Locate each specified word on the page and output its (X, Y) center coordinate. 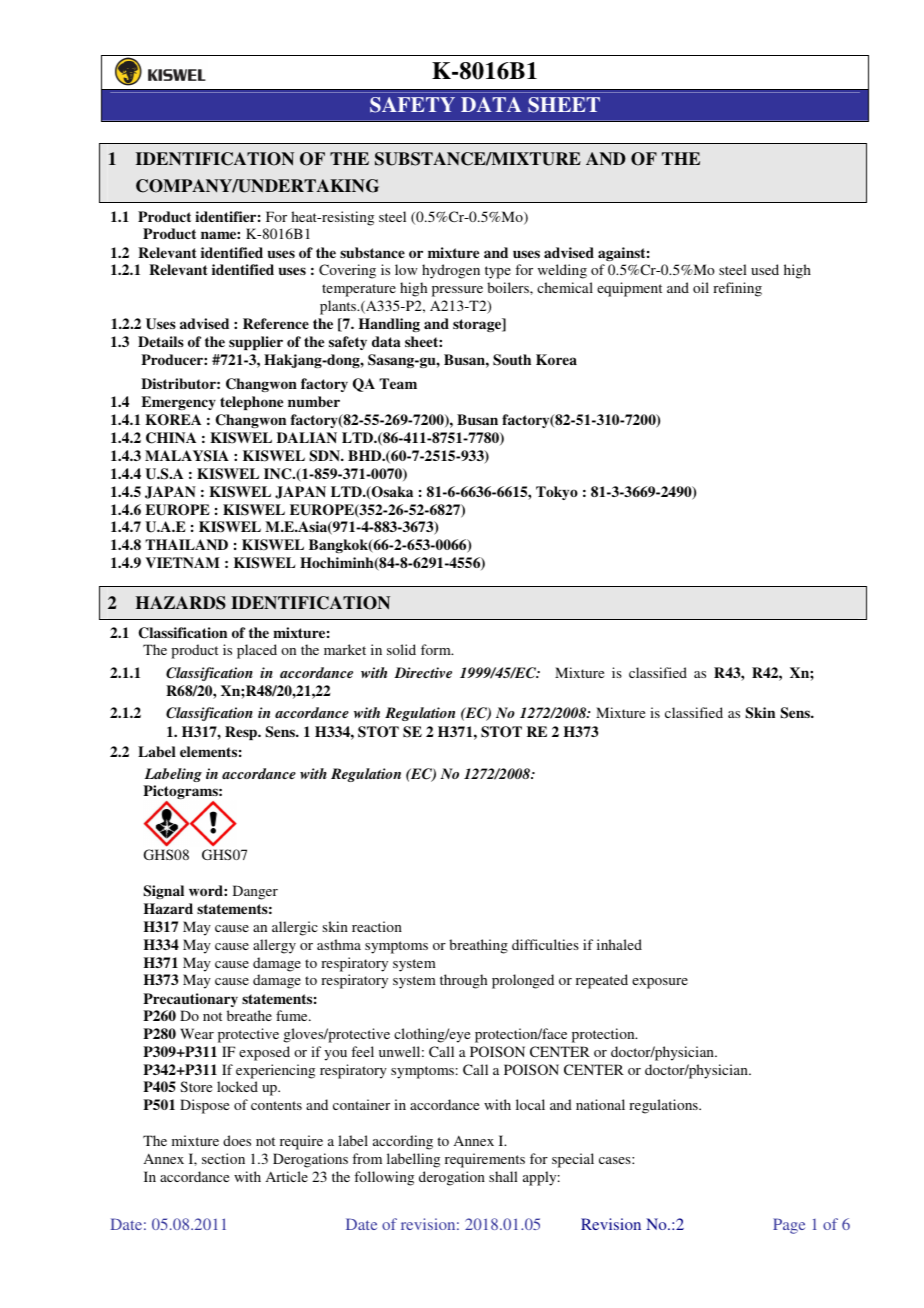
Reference (276, 323)
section (223, 1158)
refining (737, 289)
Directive (423, 672)
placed (257, 651)
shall (503, 1176)
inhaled (619, 944)
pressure (457, 291)
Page (789, 1226)
